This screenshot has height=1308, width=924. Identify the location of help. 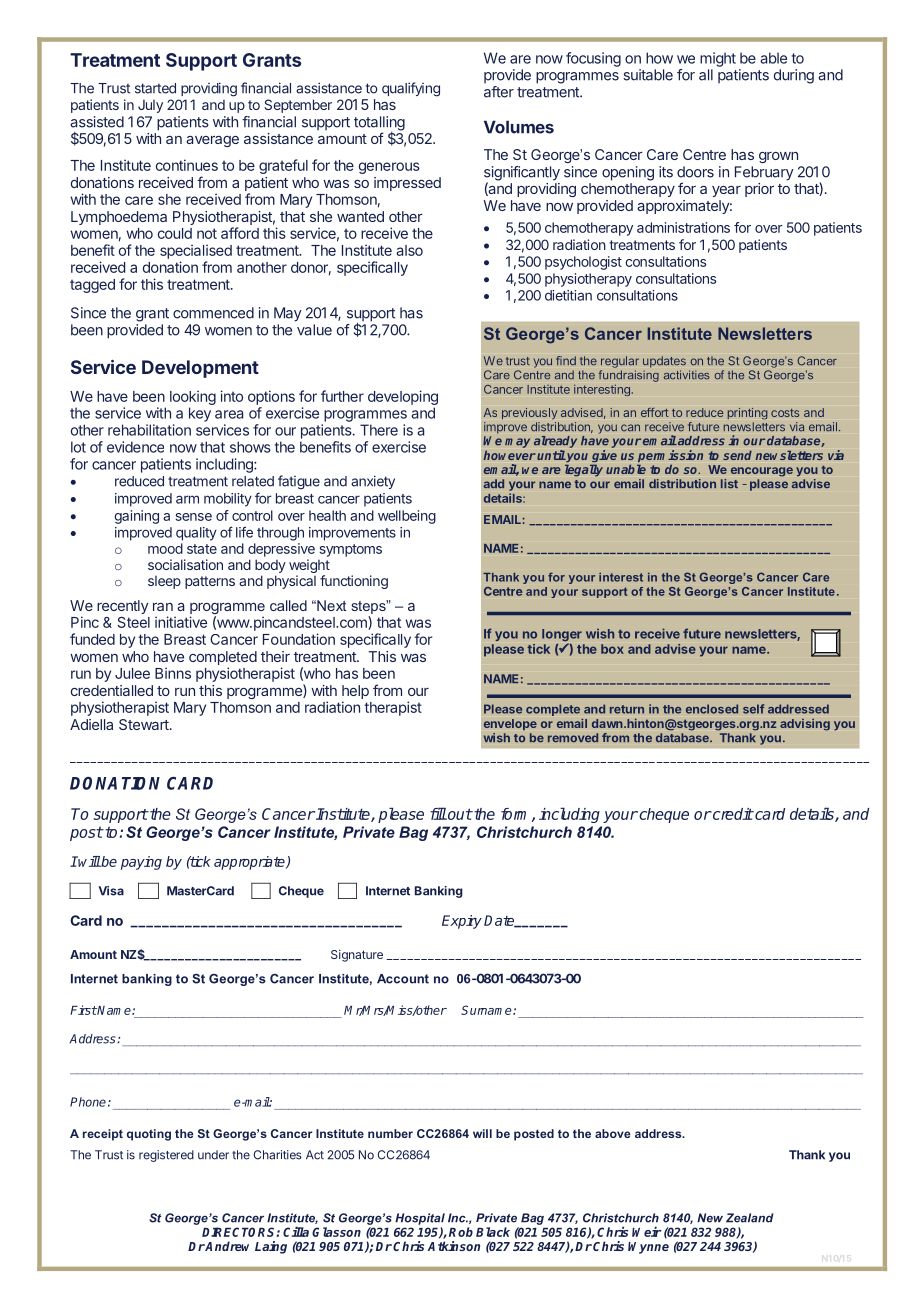
(355, 693).
